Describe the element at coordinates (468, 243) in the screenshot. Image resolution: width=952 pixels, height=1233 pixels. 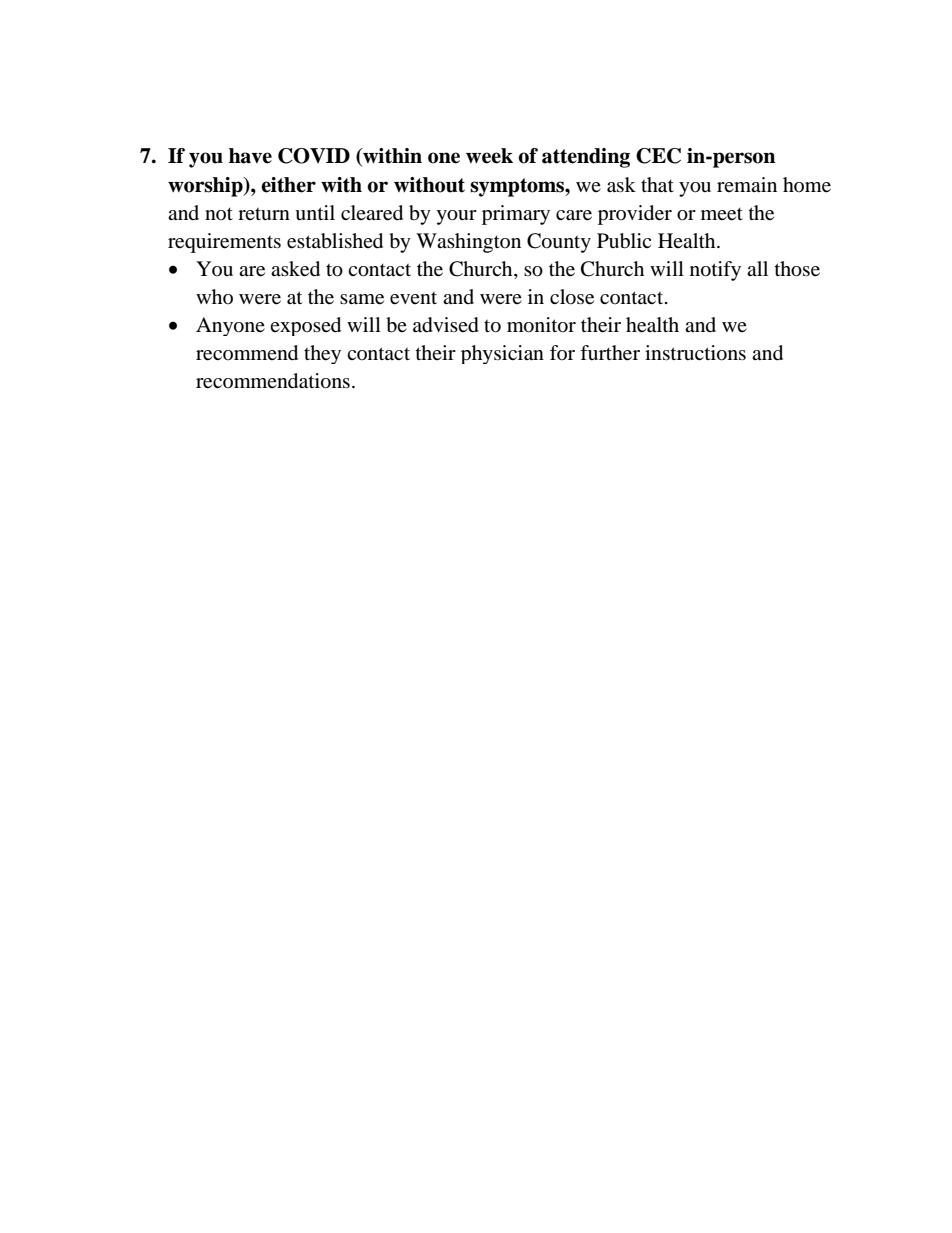
I see `Washington` at that location.
